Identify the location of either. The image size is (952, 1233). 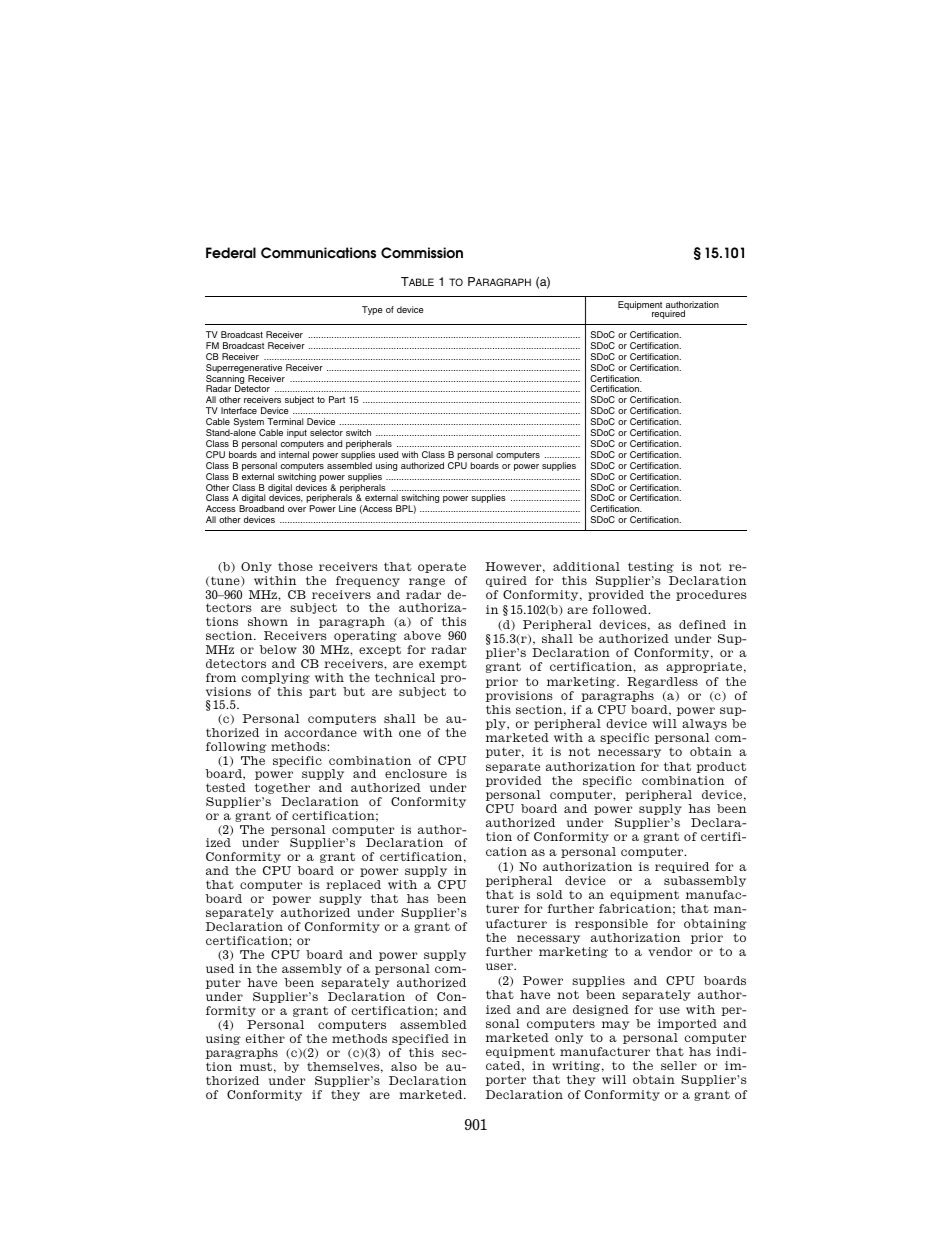
(265, 1038).
